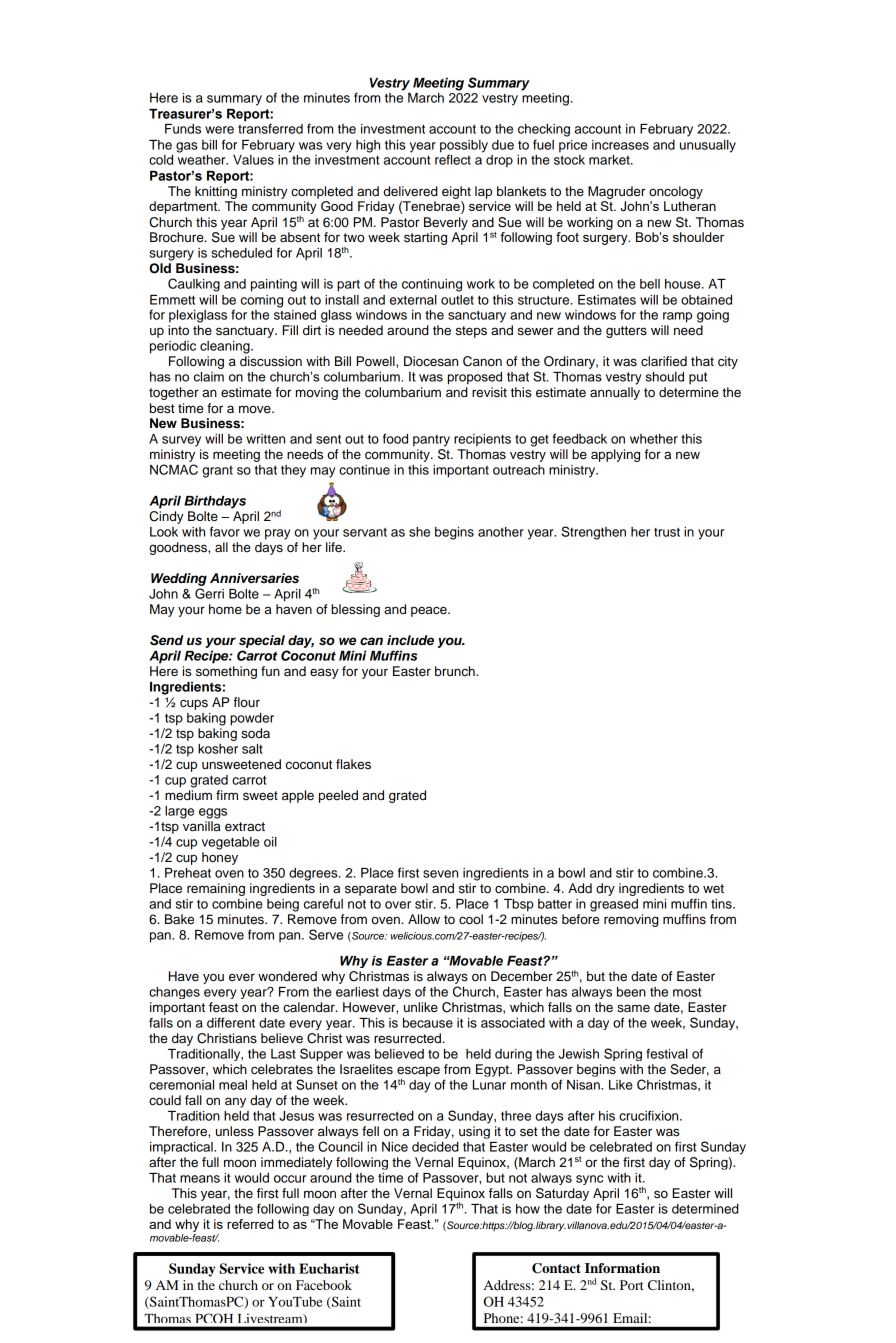  I want to click on oncology, so click(676, 192).
